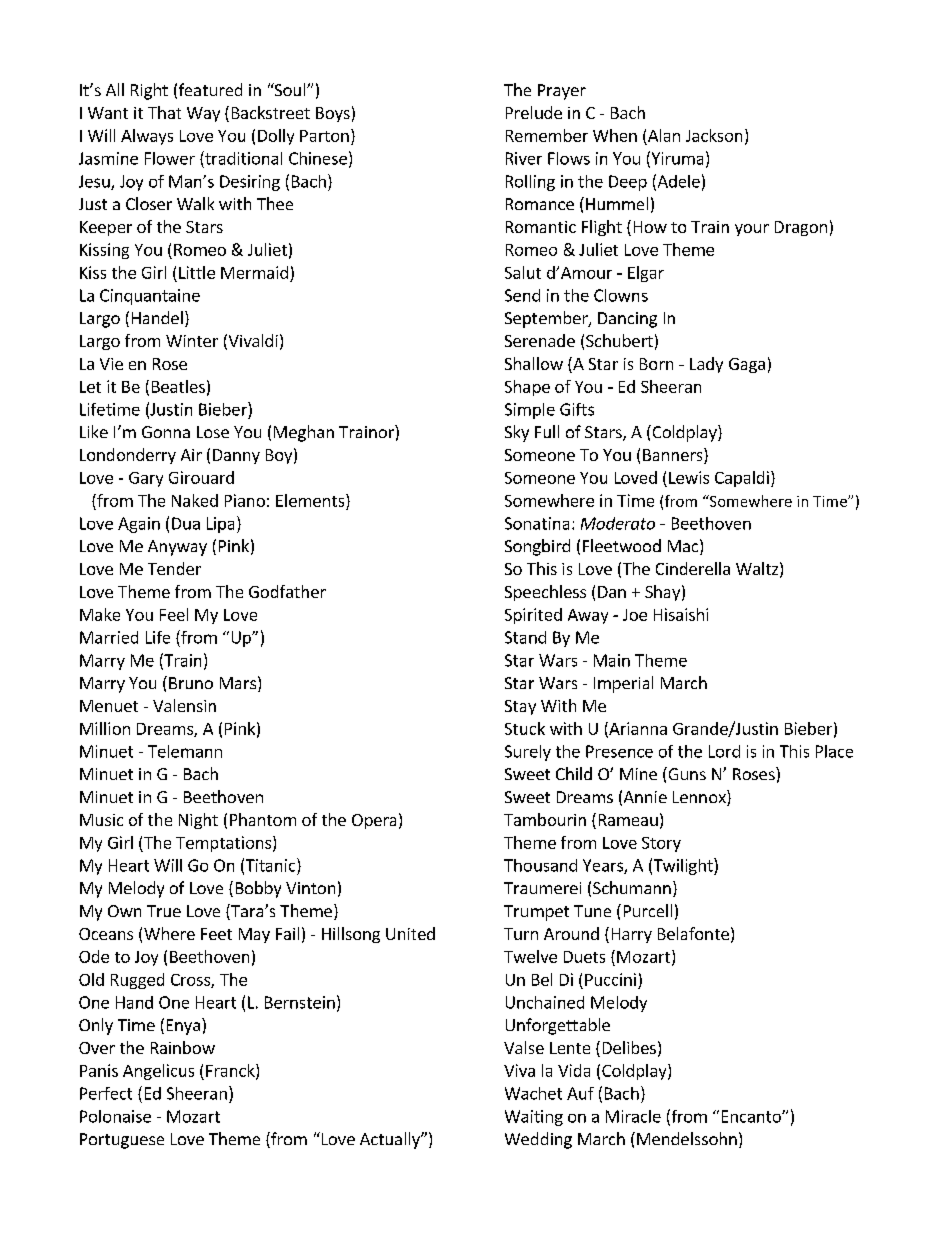  What do you see at coordinates (534, 112) in the screenshot?
I see `Prelude` at bounding box center [534, 112].
